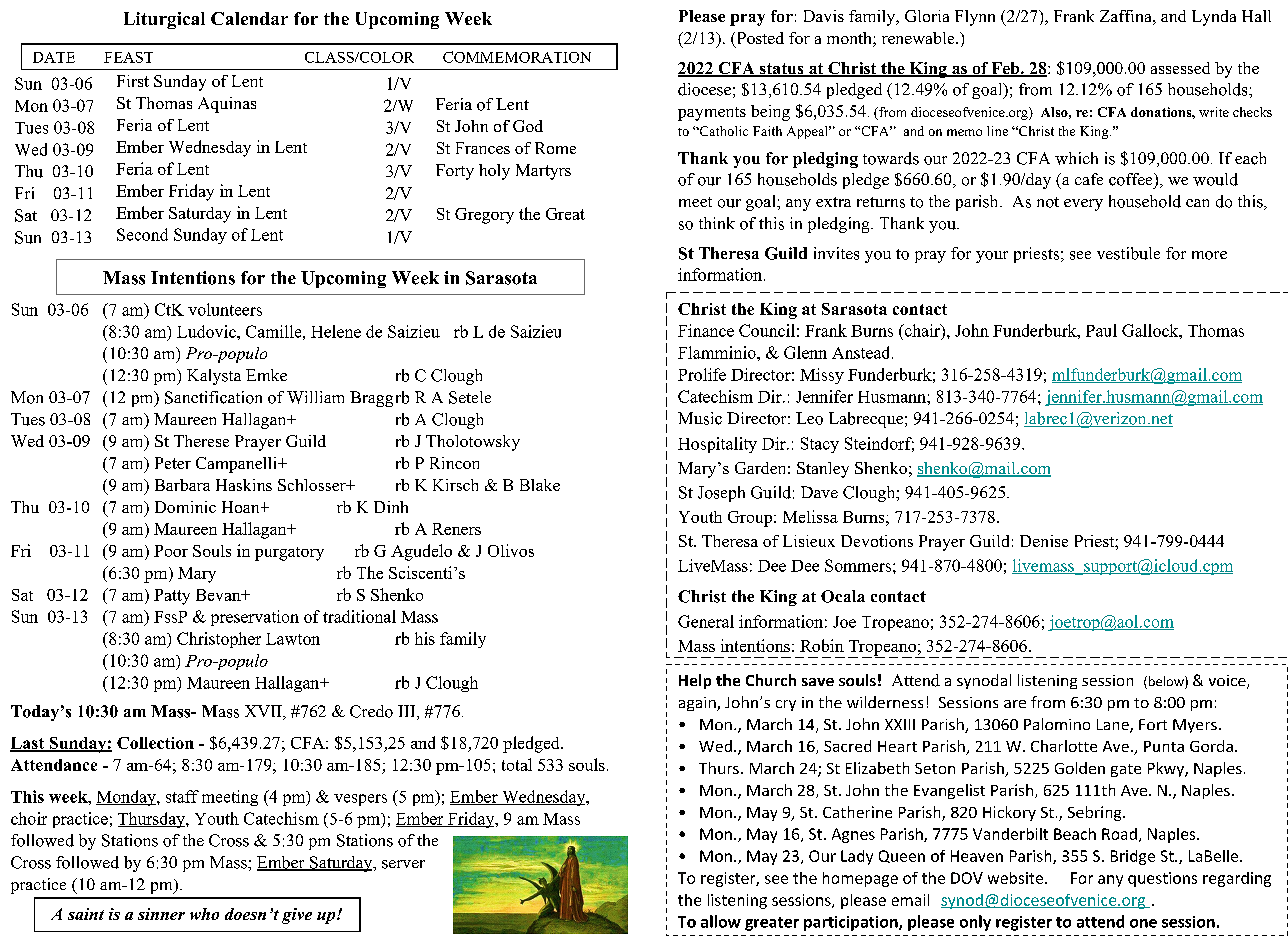 The image size is (1288, 936). Describe the element at coordinates (128, 57) in the image. I see `FEAST` at that location.
